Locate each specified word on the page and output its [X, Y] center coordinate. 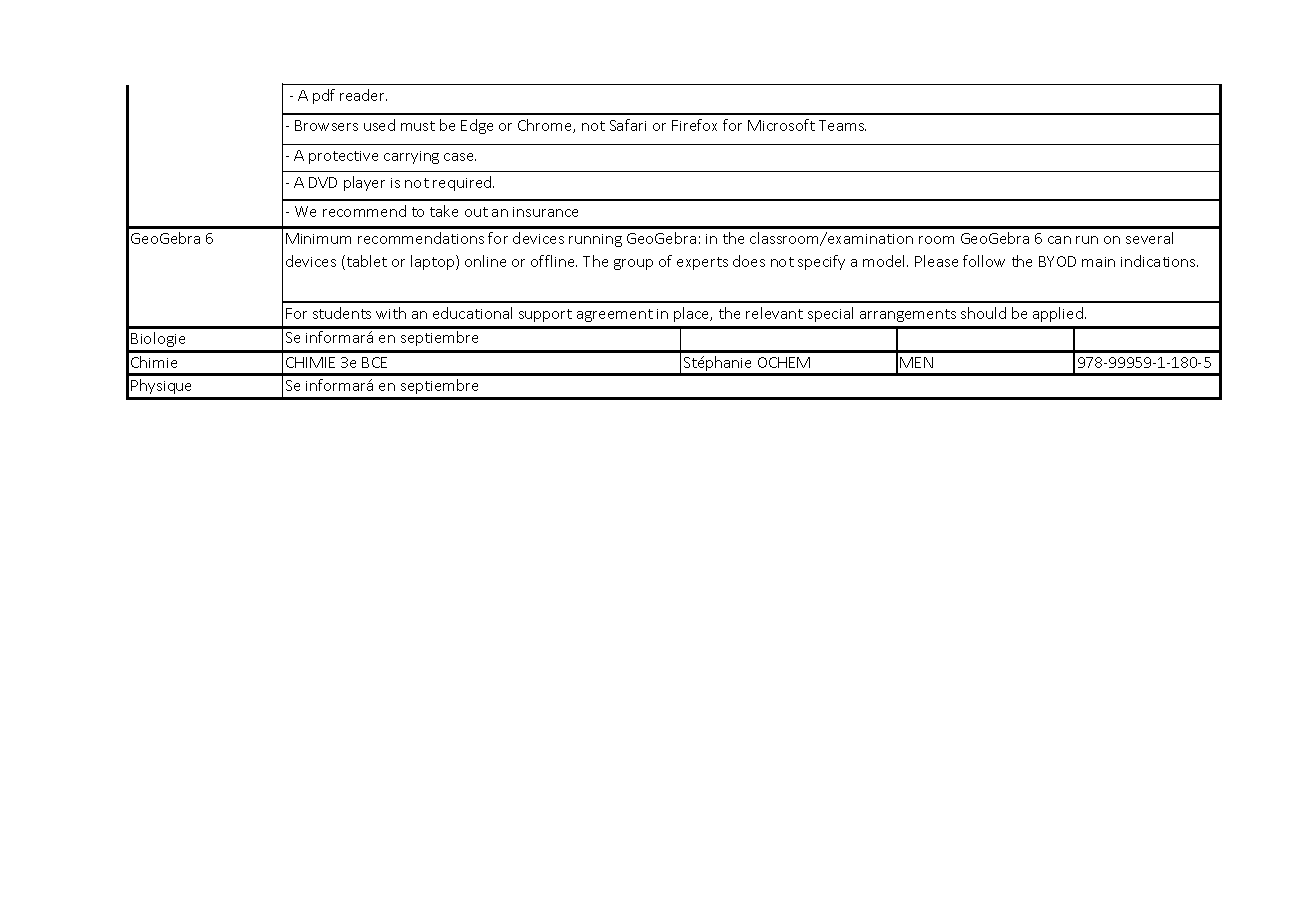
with [391, 313]
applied [1058, 314]
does [749, 261]
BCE [374, 362]
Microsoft [781, 125]
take [444, 211]
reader [363, 95]
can [1059, 240]
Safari [628, 125]
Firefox [694, 125]
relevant [774, 313]
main [1098, 262]
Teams [842, 125]
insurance [545, 212]
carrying [411, 157]
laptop [434, 262]
